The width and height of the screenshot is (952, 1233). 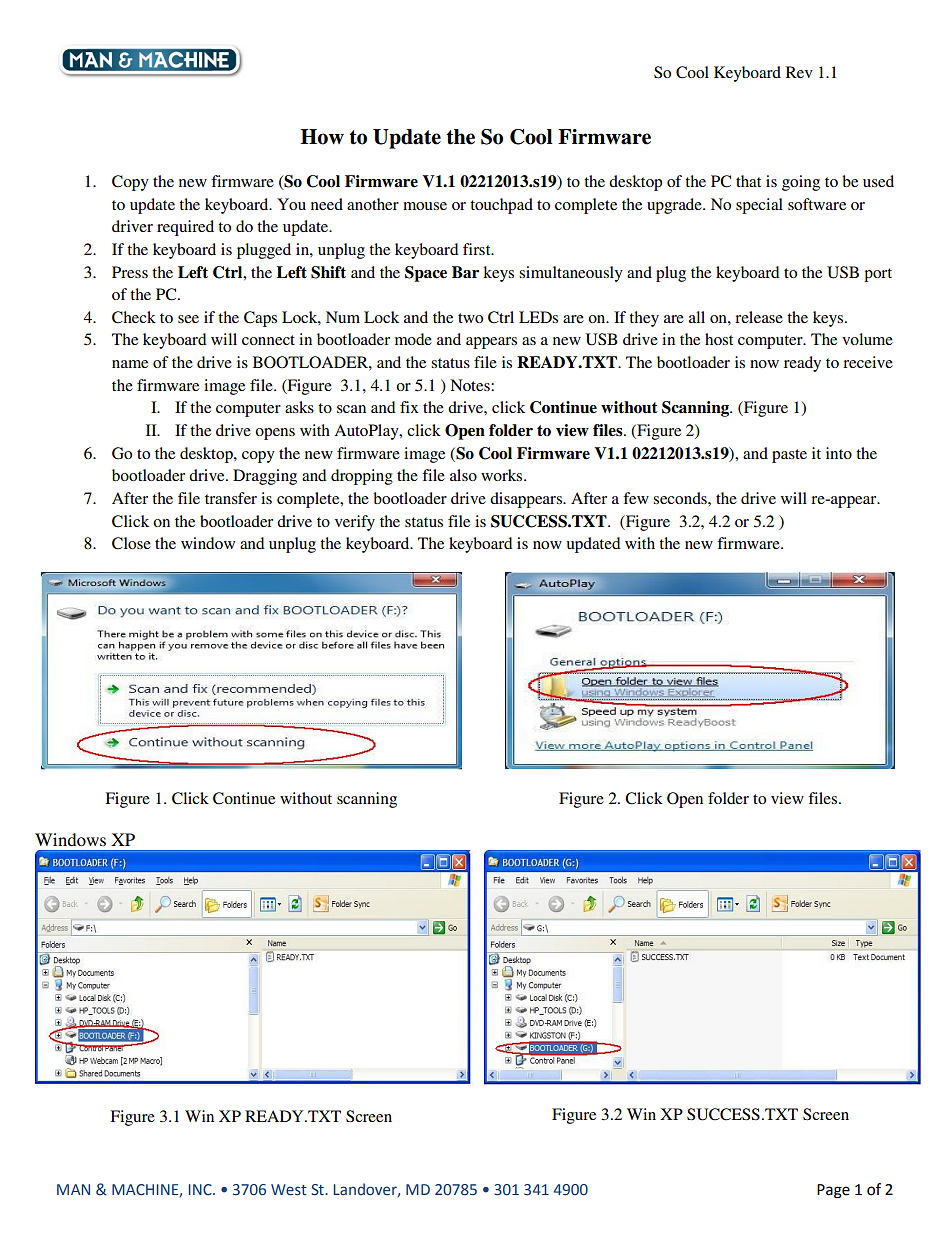 What do you see at coordinates (322, 137) in the screenshot?
I see `How` at bounding box center [322, 137].
